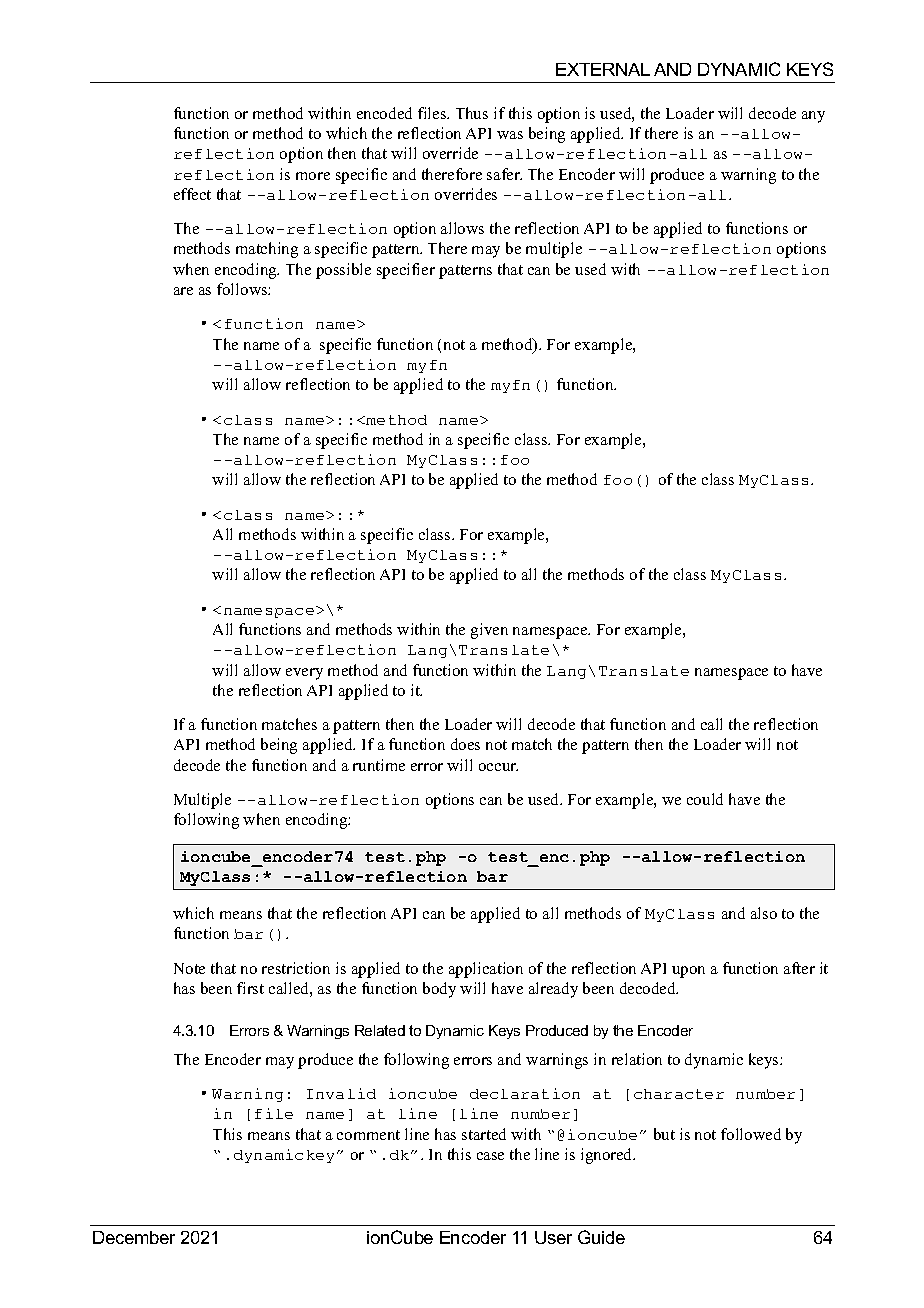 The height and width of the image is (1308, 924). Describe the element at coordinates (183, 291) in the image. I see `are` at that location.
